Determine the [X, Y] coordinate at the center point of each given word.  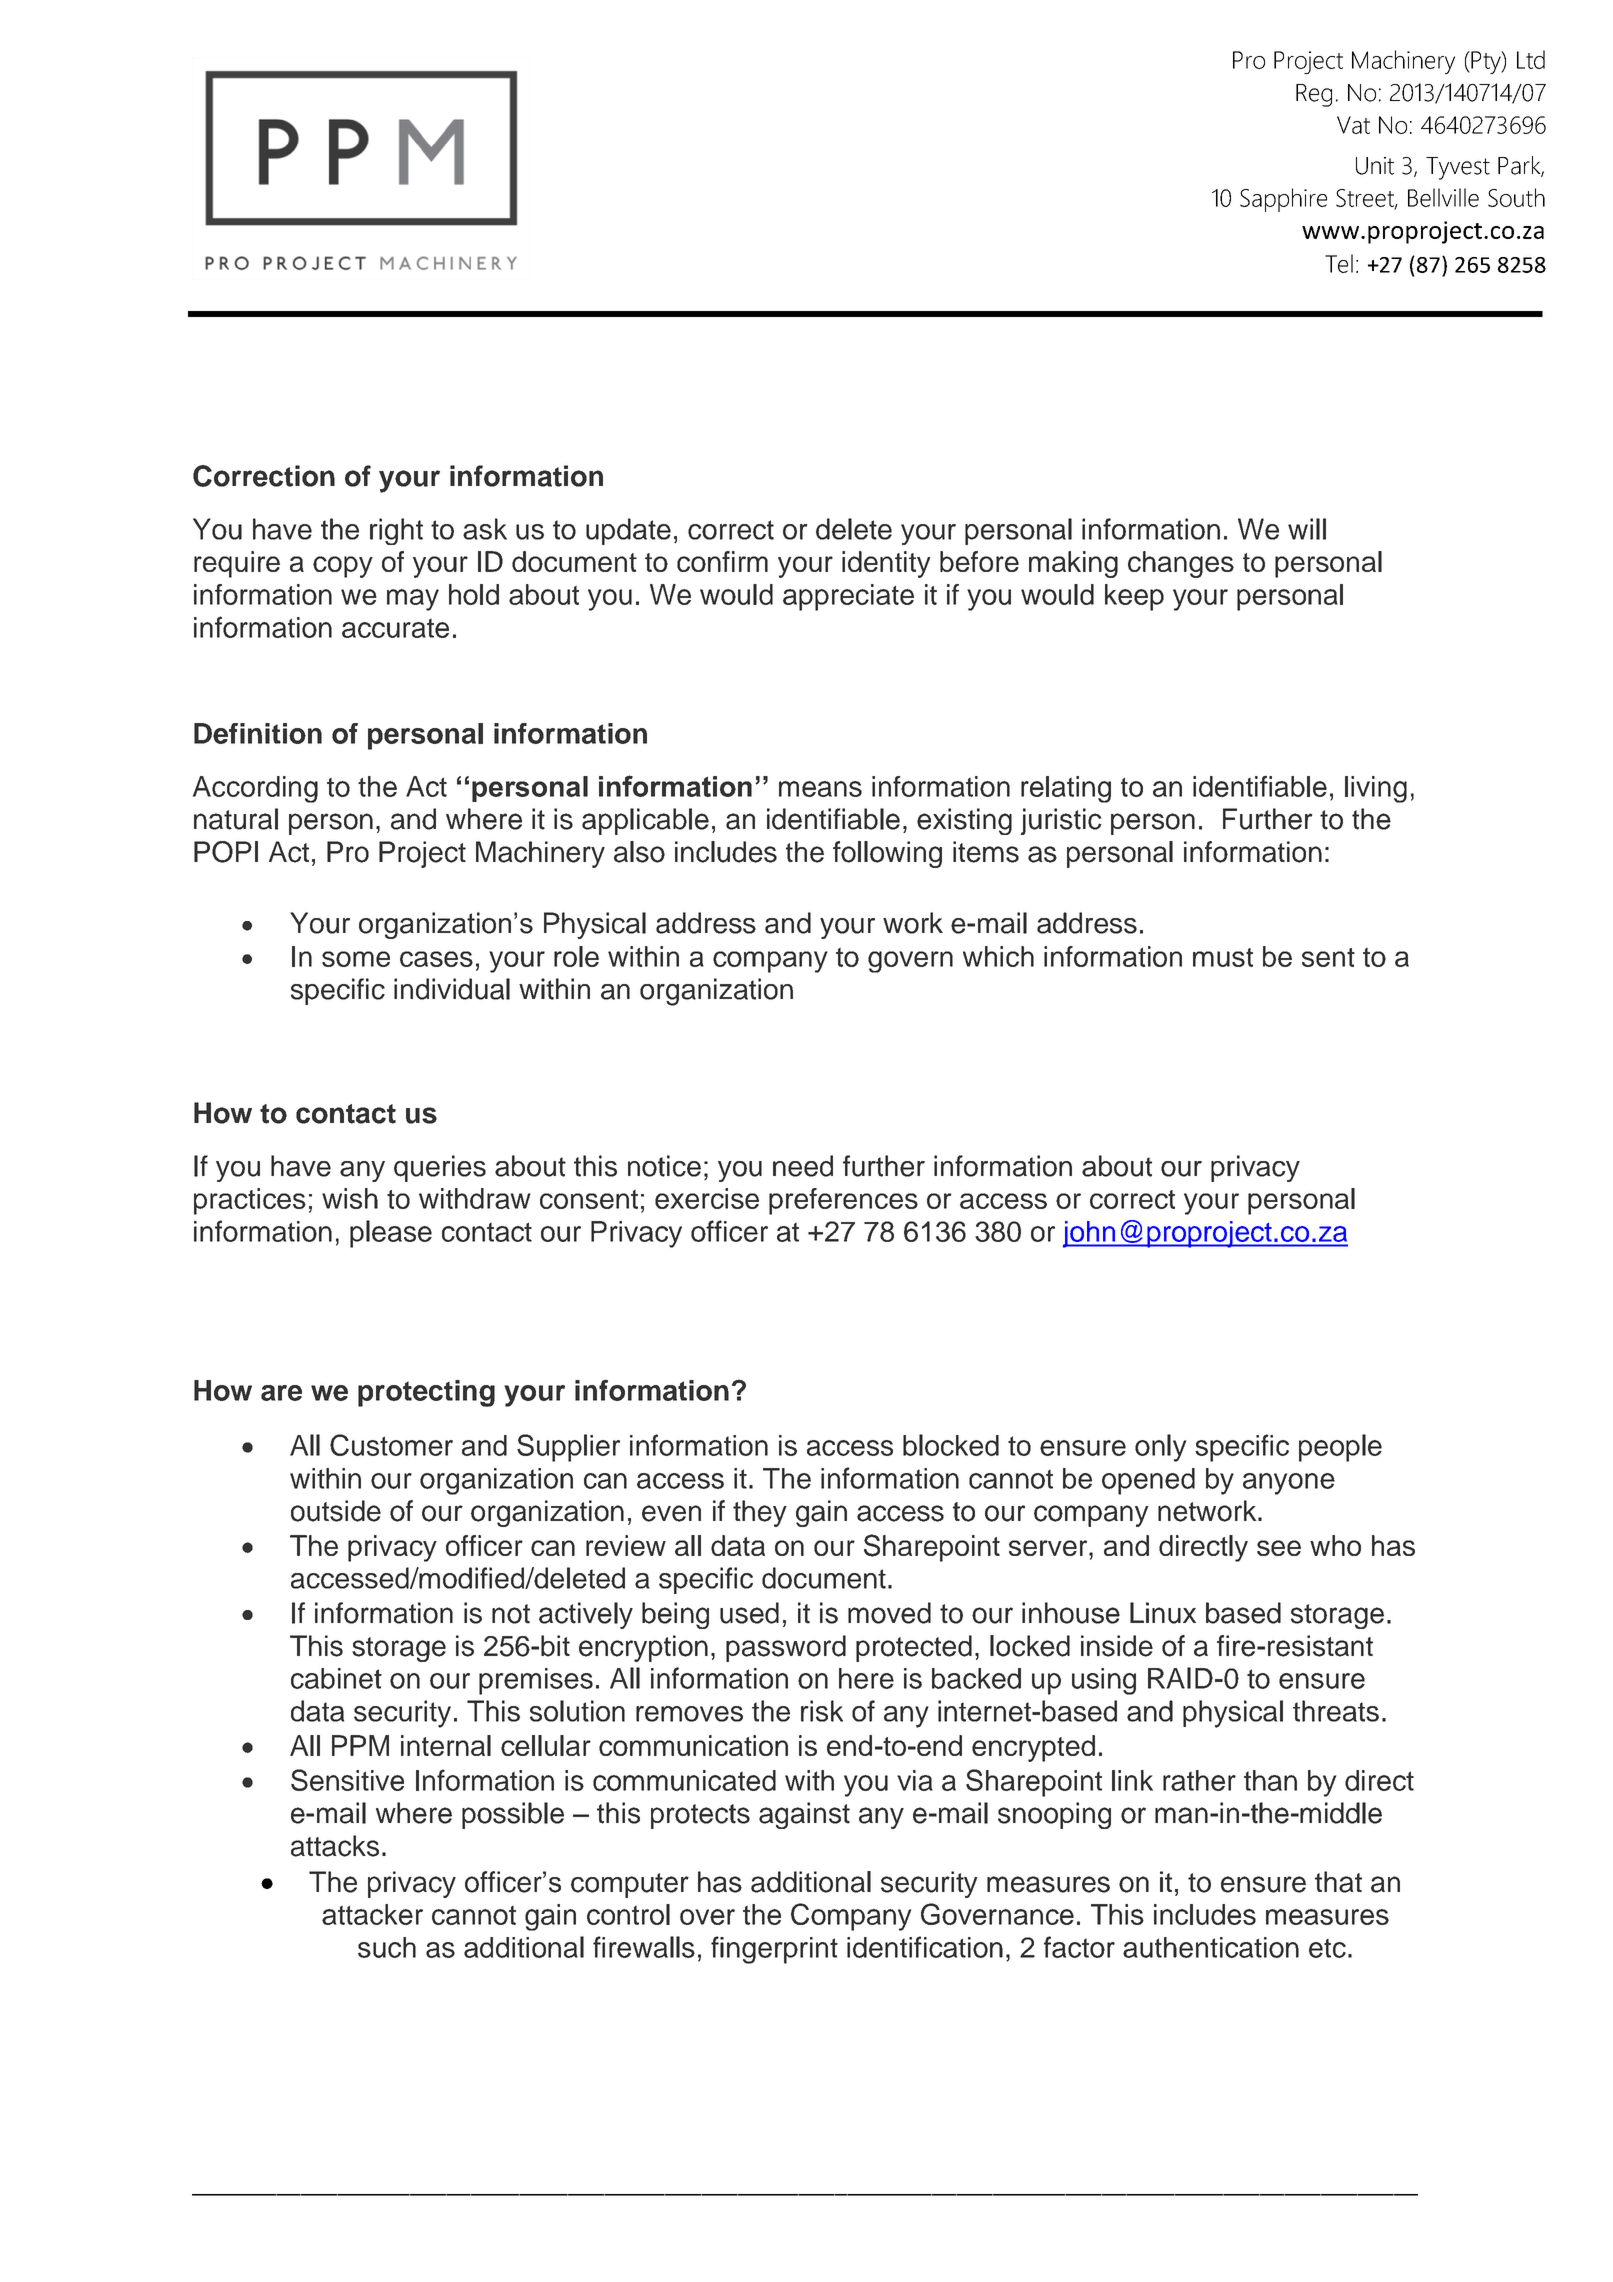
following [887, 854]
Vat [1353, 125]
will [1307, 529]
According [255, 789]
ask [485, 529]
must [1223, 957]
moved [889, 1613]
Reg [1314, 95]
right [396, 531]
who [1335, 1545]
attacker [372, 1914]
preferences [843, 1201]
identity [886, 564]
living [1376, 789]
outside [336, 1511]
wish [350, 1198]
